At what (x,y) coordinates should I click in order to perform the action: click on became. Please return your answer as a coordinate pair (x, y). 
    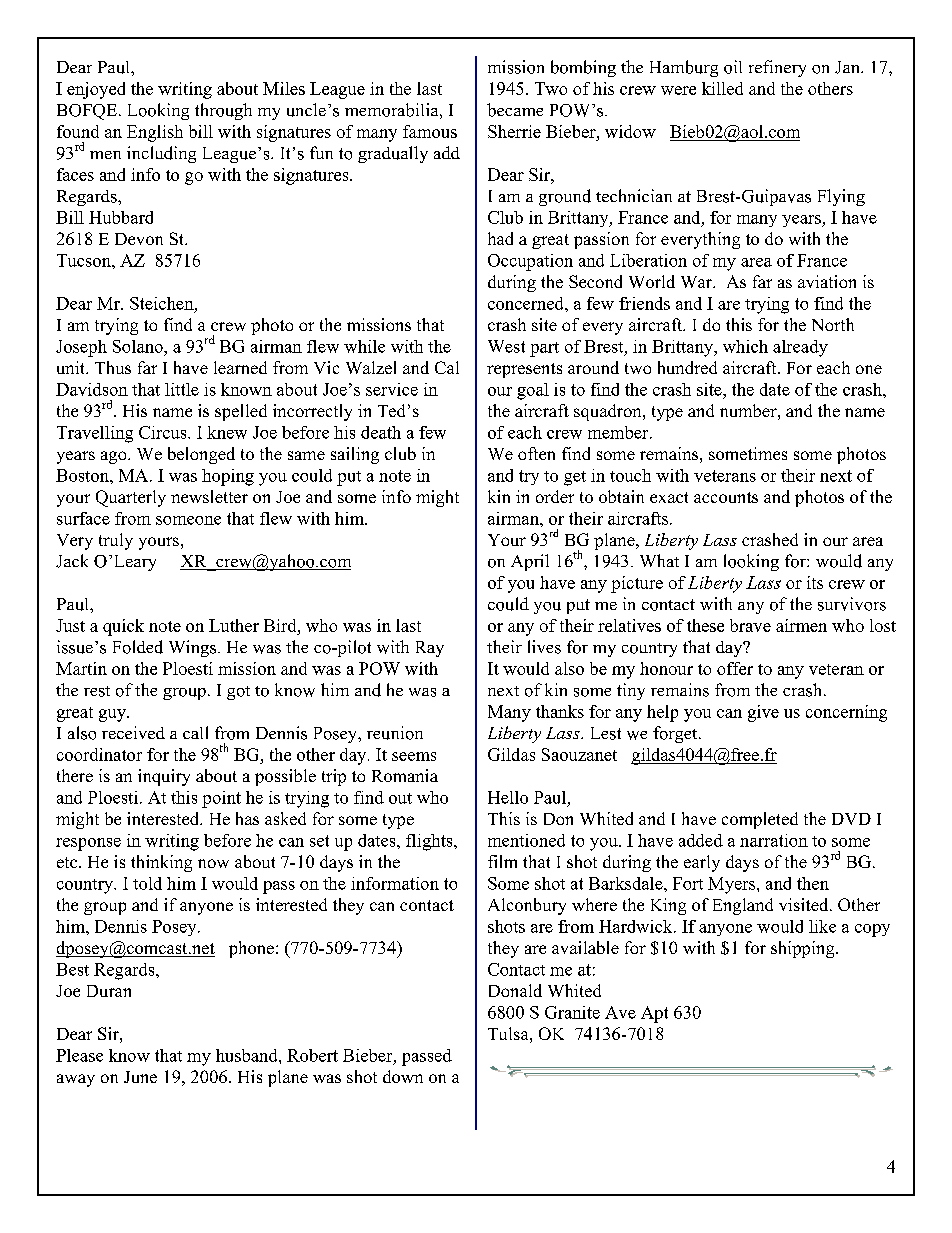
    Looking at the image, I should click on (515, 110).
